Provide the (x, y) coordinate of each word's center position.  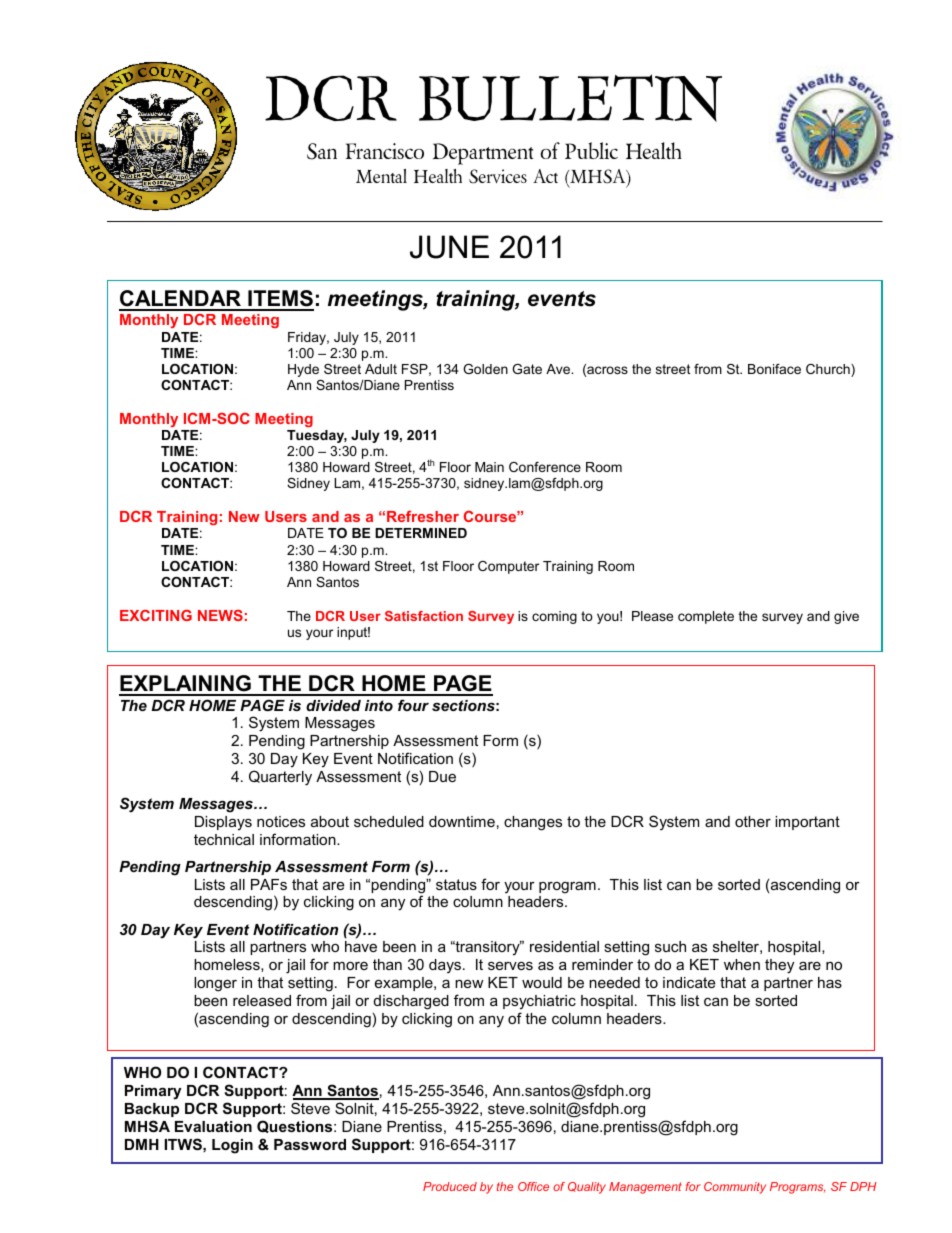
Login (232, 1146)
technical (224, 839)
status (456, 884)
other (753, 821)
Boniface (774, 369)
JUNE (449, 247)
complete (706, 617)
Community (735, 1188)
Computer (508, 567)
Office (533, 1186)
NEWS (220, 615)
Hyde (303, 370)
